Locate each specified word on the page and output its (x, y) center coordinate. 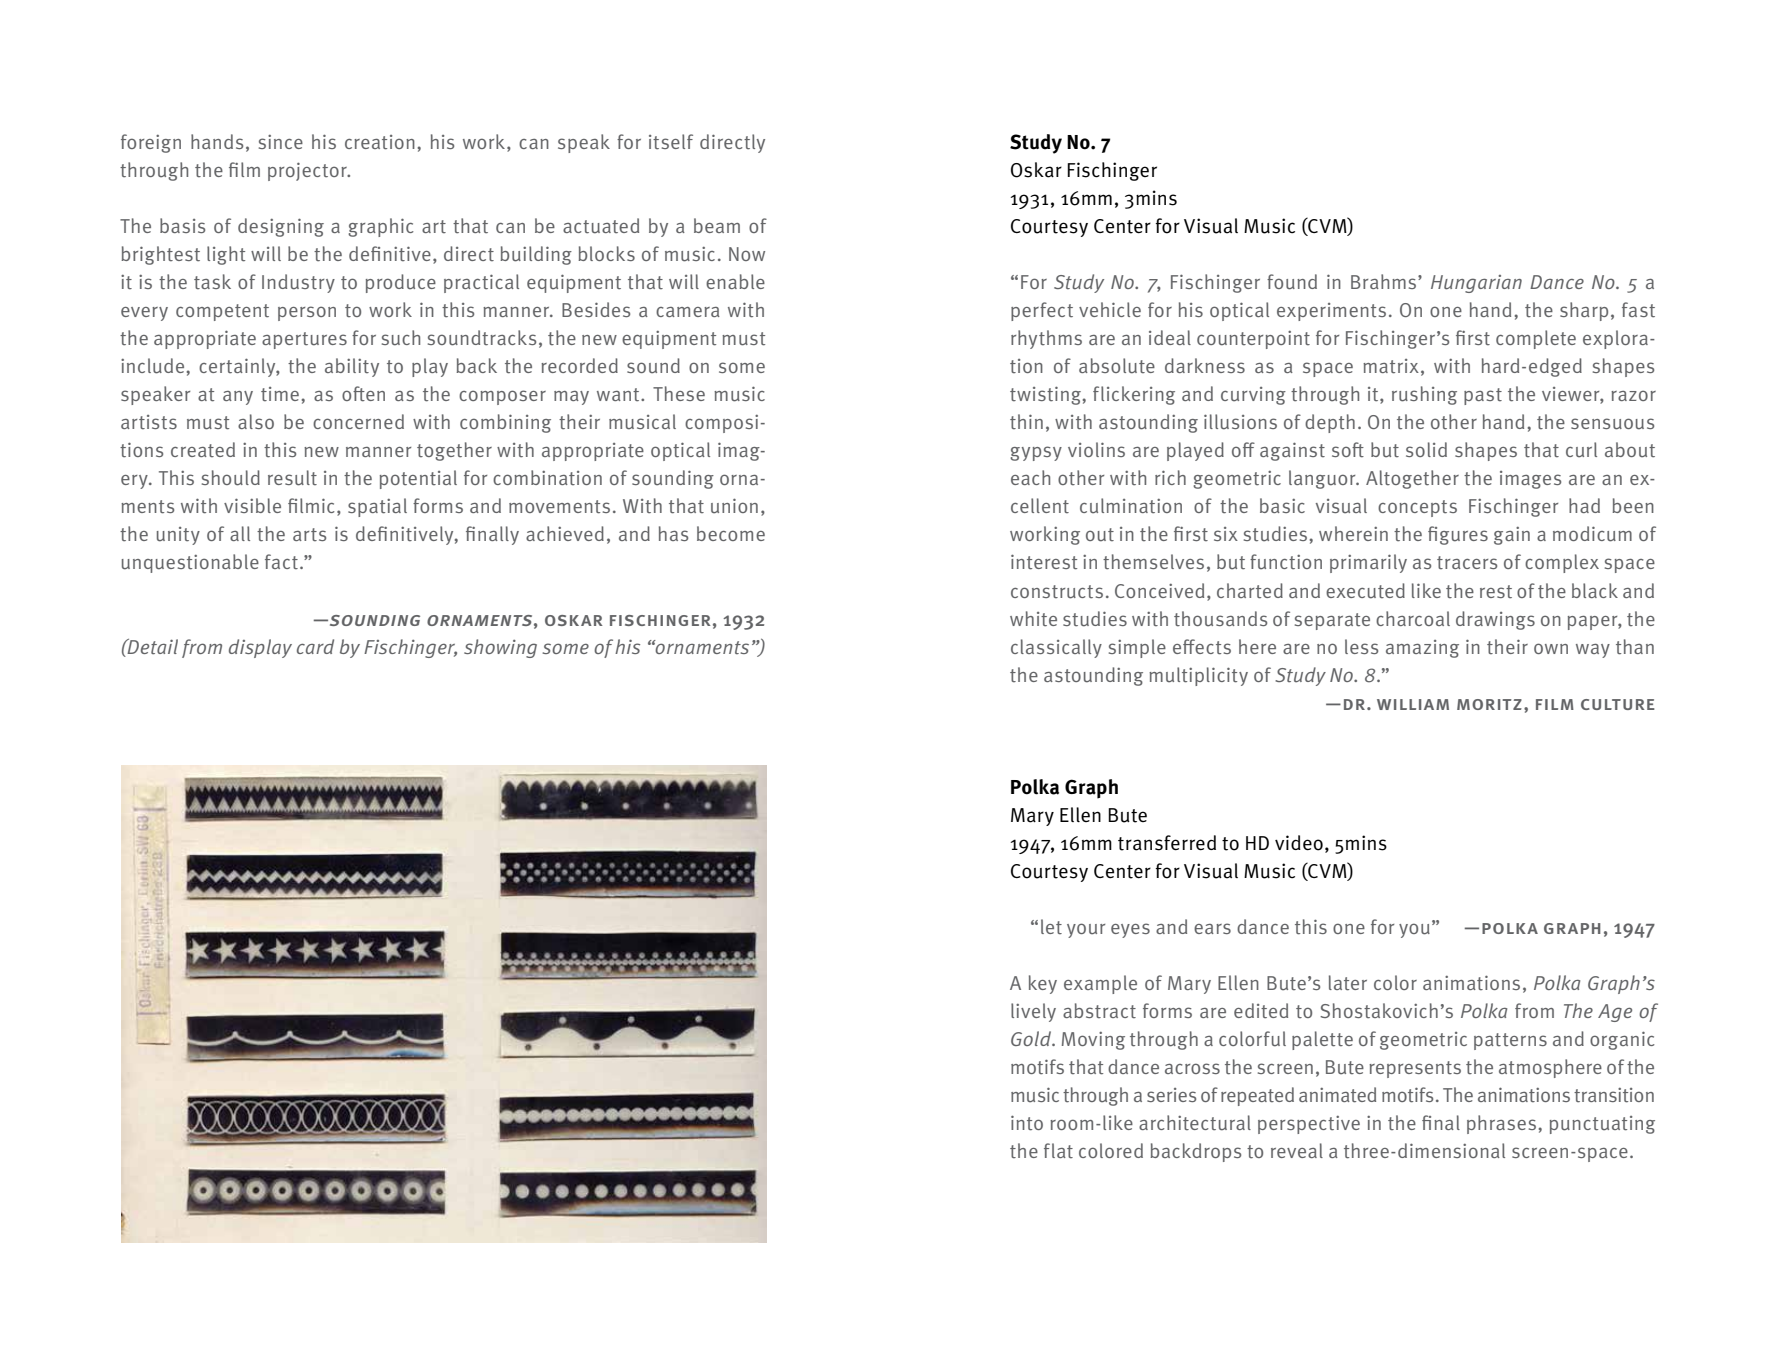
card (315, 646)
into (1027, 1123)
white (1033, 619)
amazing (1422, 649)
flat (1058, 1150)
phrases (1501, 1124)
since (281, 142)
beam (717, 225)
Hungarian (1476, 284)
